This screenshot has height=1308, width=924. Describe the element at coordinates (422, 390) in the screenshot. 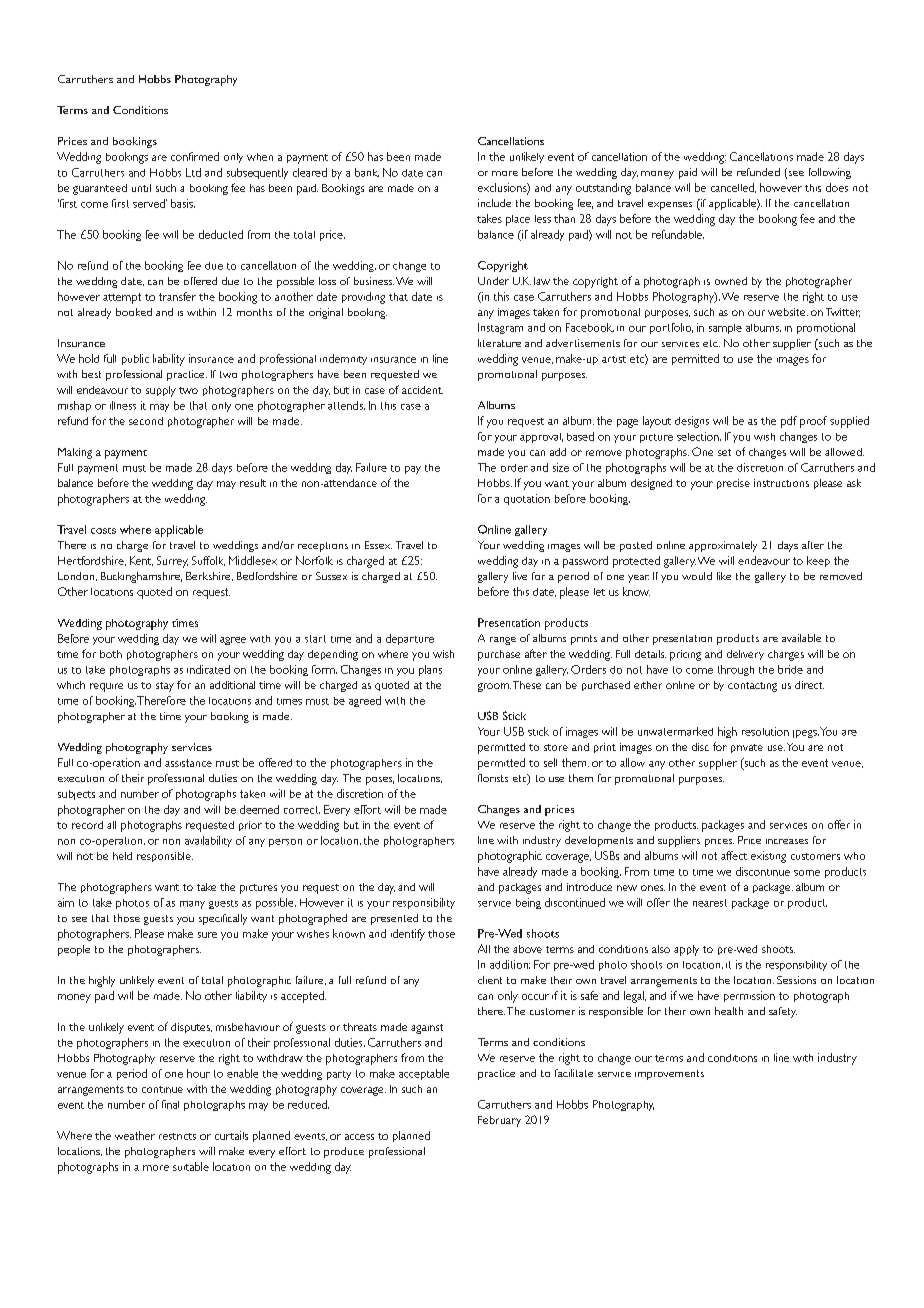

I see `accident` at that location.
